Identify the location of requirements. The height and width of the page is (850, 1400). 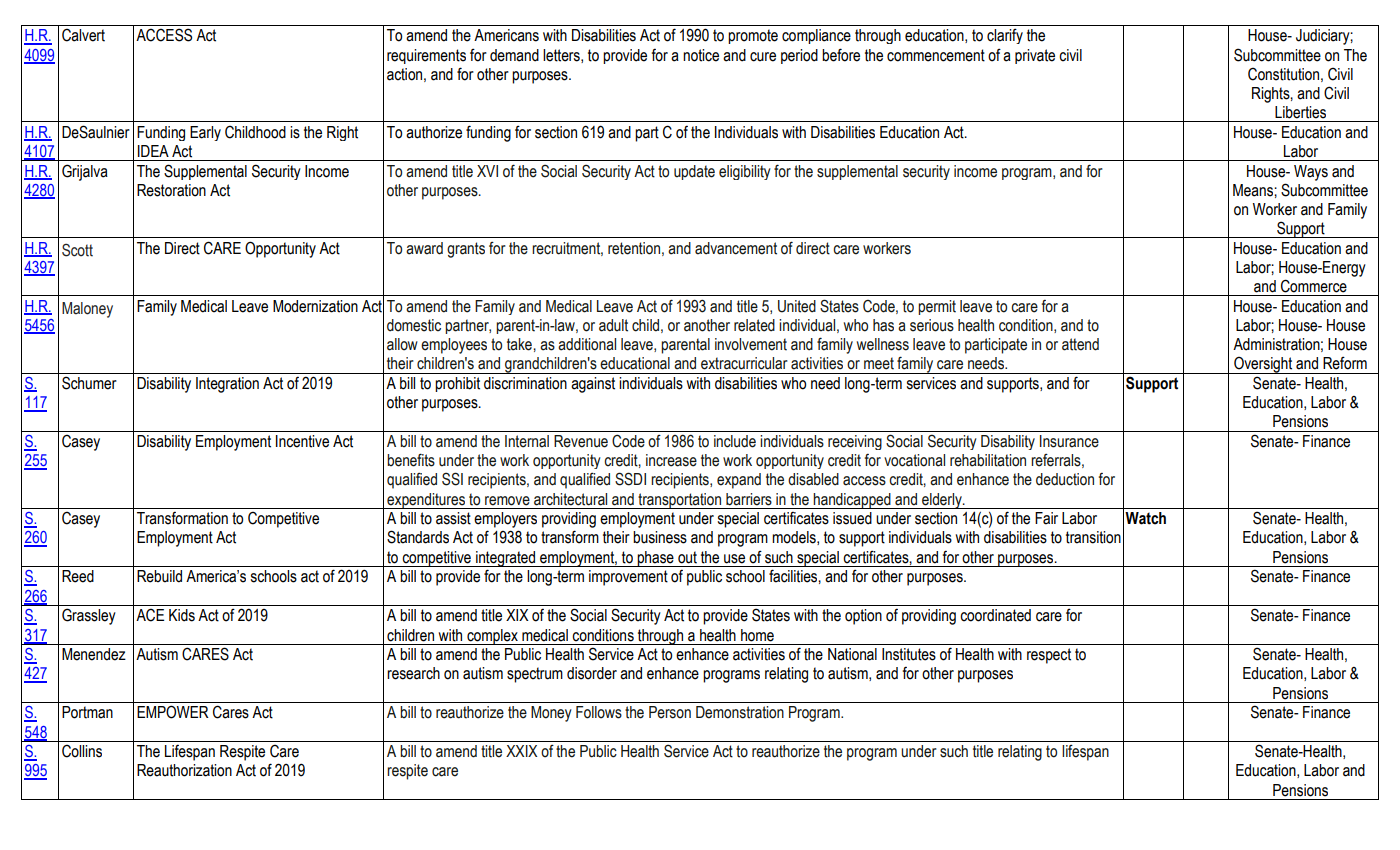
(426, 56).
